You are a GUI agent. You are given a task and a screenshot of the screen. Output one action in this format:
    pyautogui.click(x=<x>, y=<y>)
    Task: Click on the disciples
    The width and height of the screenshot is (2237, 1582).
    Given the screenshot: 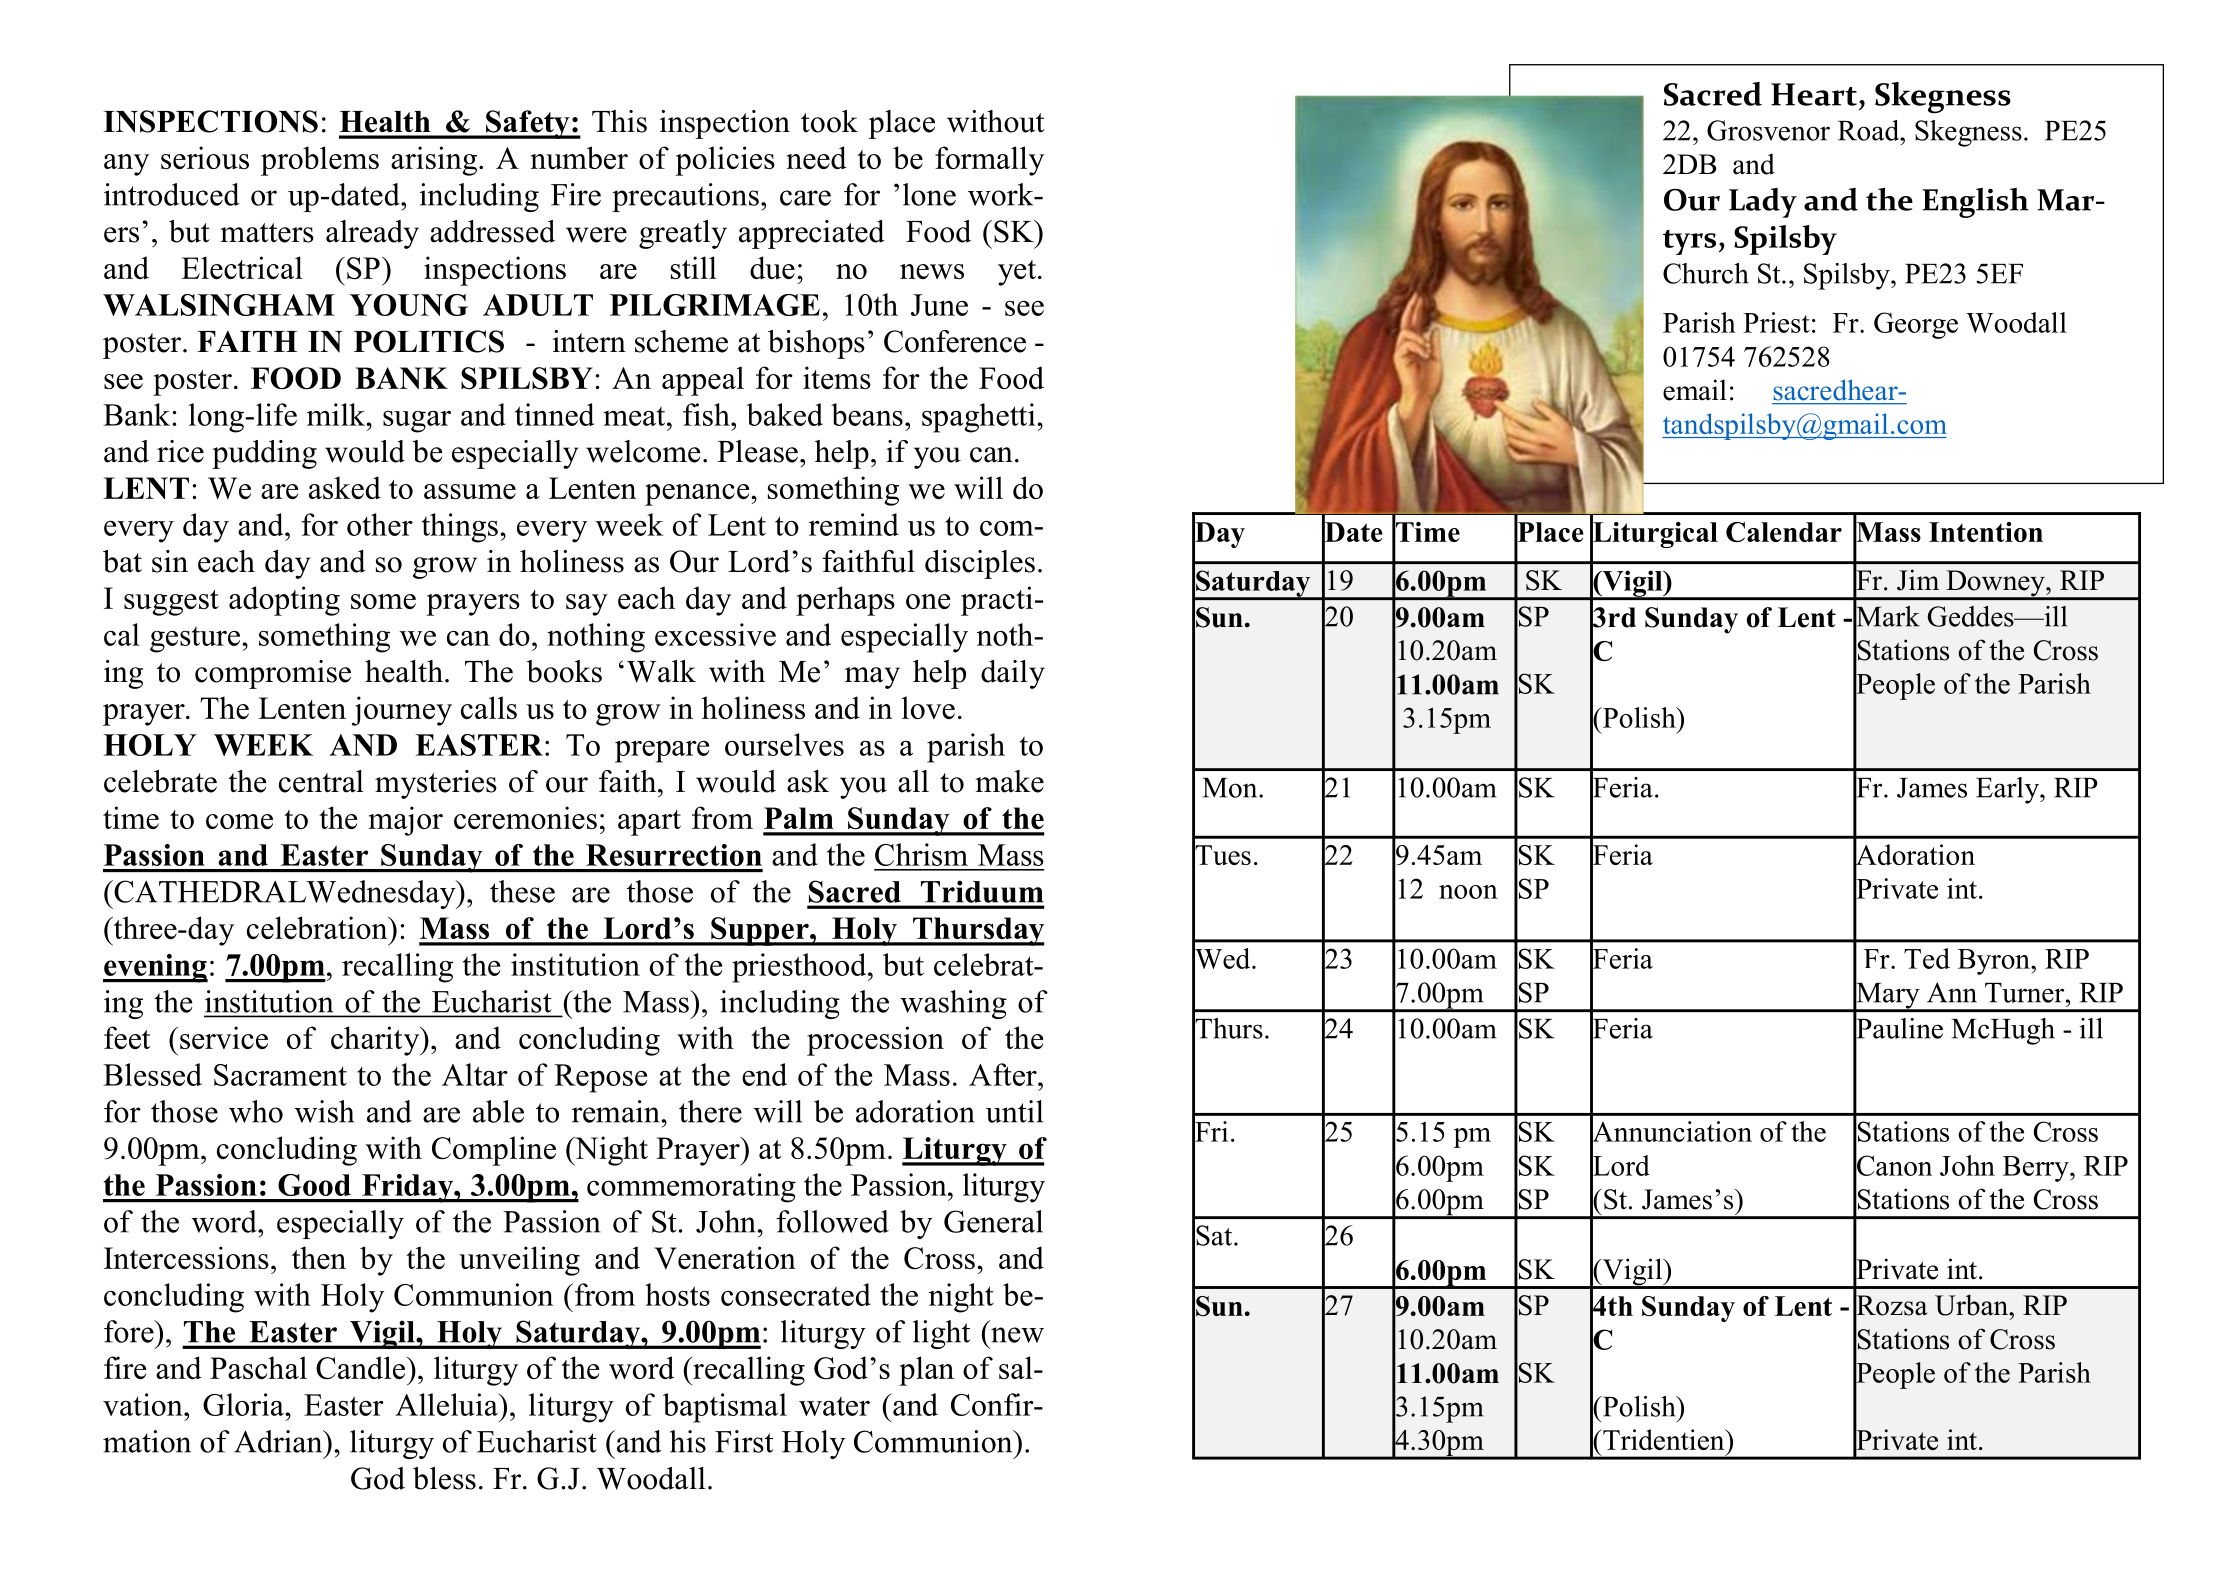 What is the action you would take?
    pyautogui.click(x=980, y=564)
